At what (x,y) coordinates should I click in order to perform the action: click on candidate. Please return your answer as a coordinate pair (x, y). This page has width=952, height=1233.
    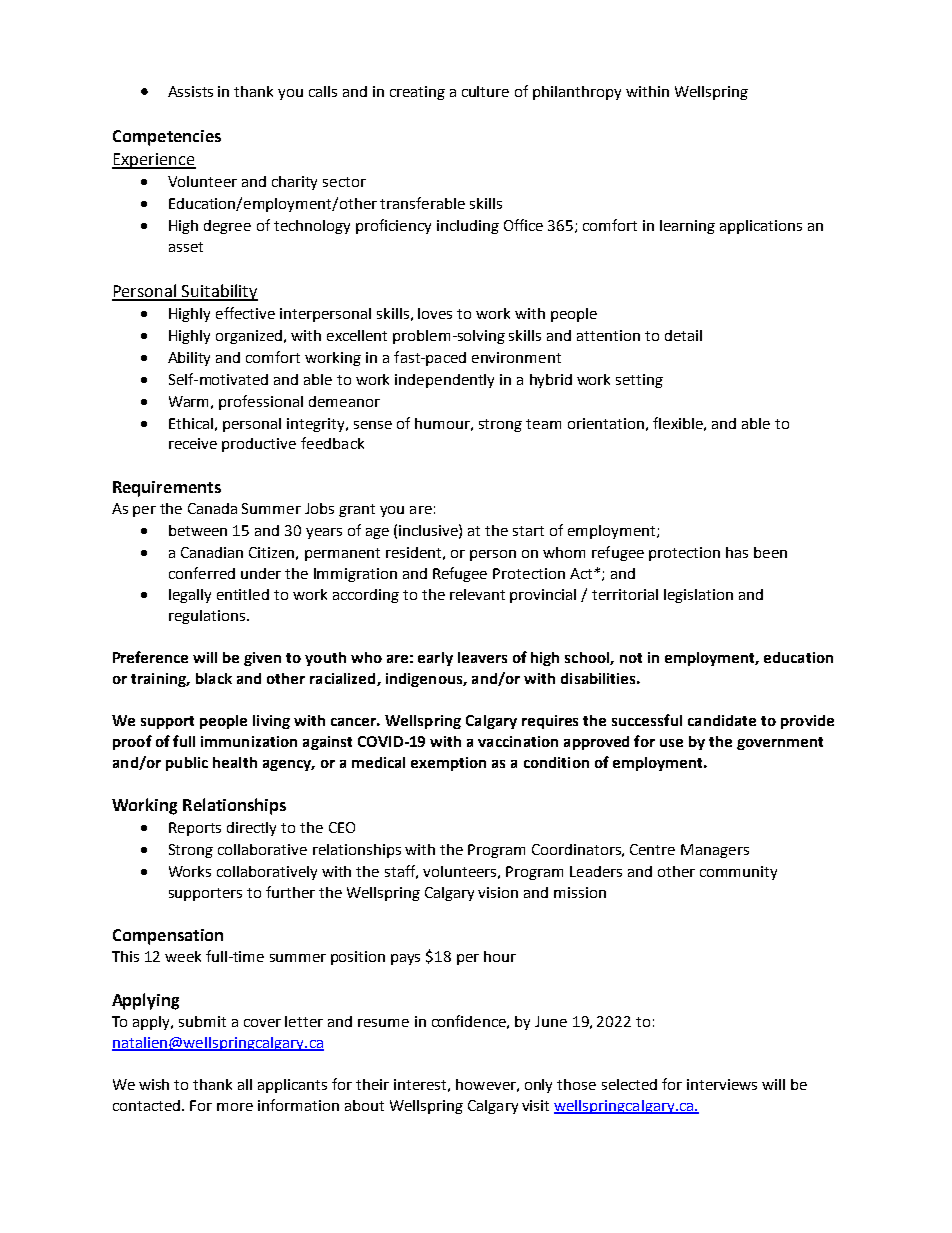
    Looking at the image, I should click on (722, 720).
